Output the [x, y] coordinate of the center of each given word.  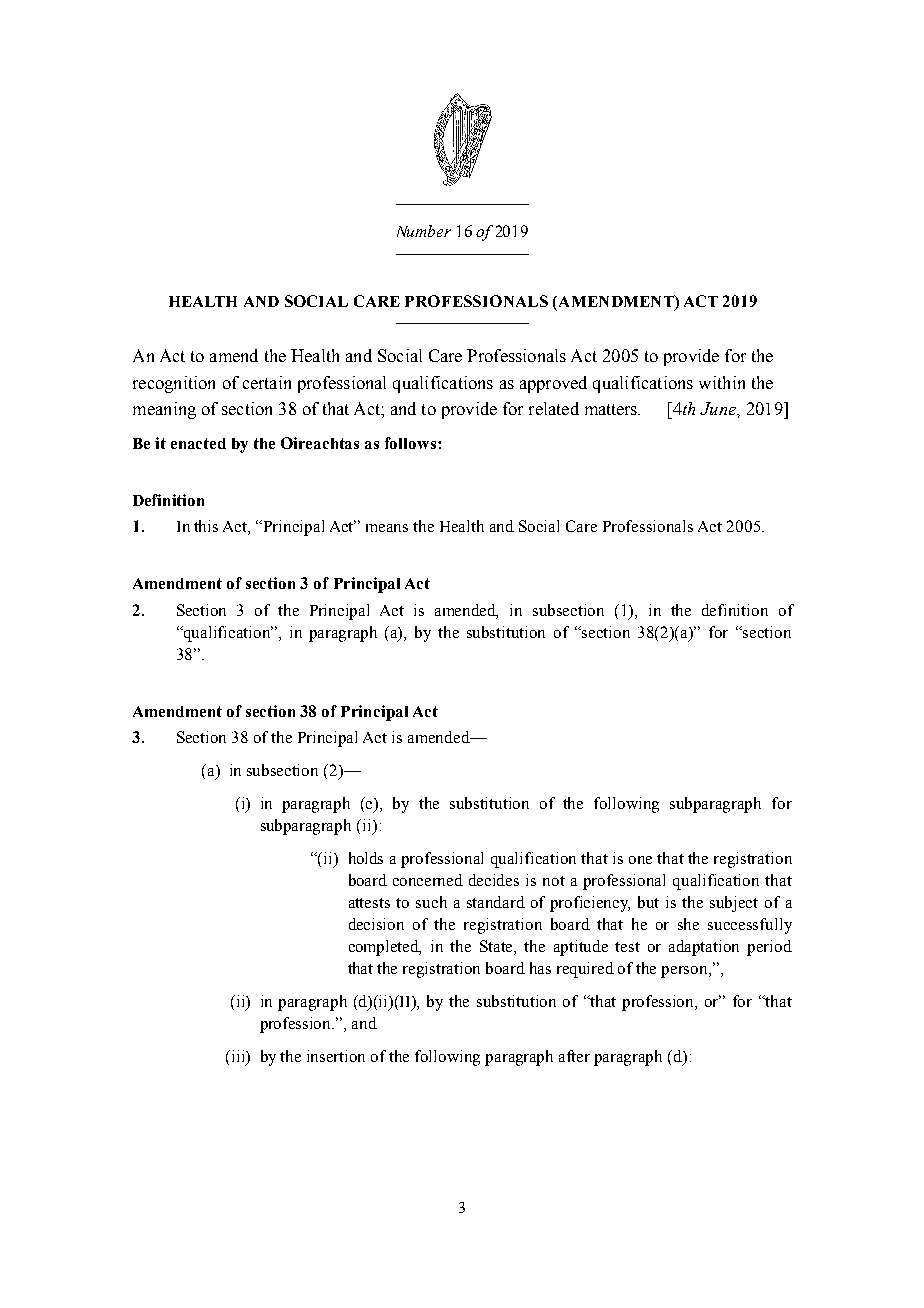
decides [494, 880]
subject [734, 904]
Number [424, 231]
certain [267, 382]
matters [612, 409]
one [640, 860]
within [722, 382]
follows [412, 443]
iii [238, 1057]
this [206, 526]
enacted [198, 443]
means [387, 528]
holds [366, 858]
